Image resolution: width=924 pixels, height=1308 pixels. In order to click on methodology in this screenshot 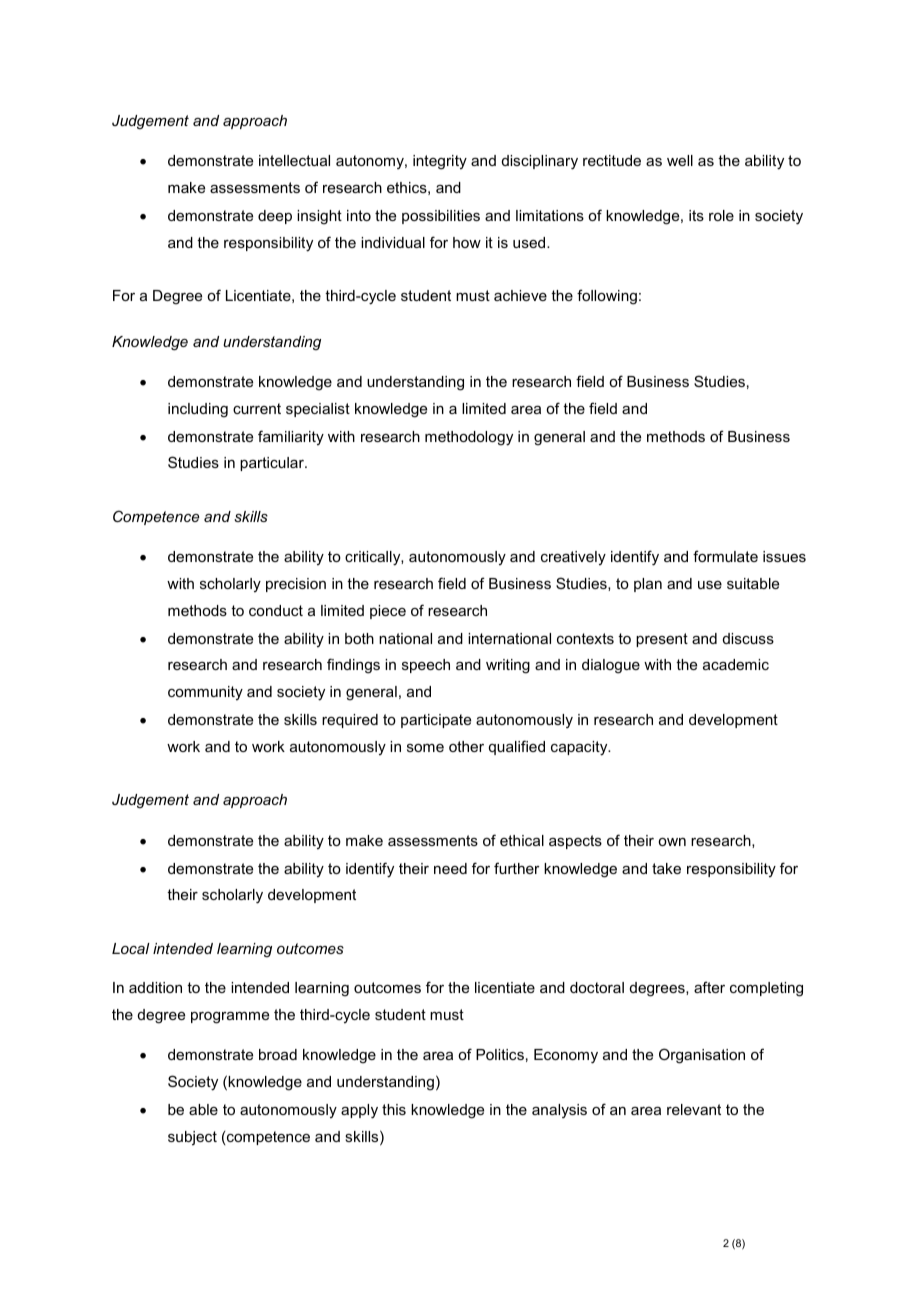, I will do `click(469, 438)`.
